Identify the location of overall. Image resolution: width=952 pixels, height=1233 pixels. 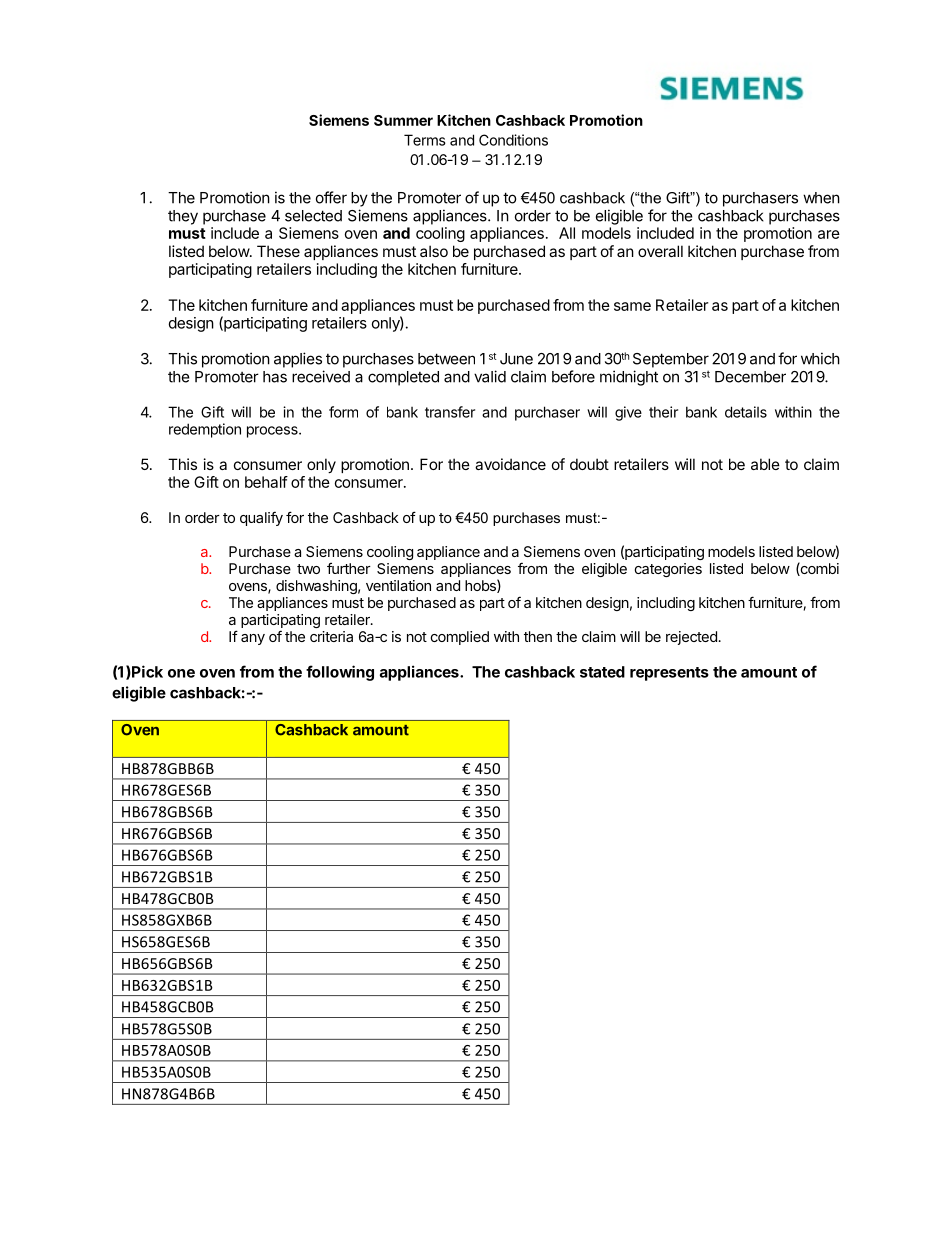
(660, 251).
